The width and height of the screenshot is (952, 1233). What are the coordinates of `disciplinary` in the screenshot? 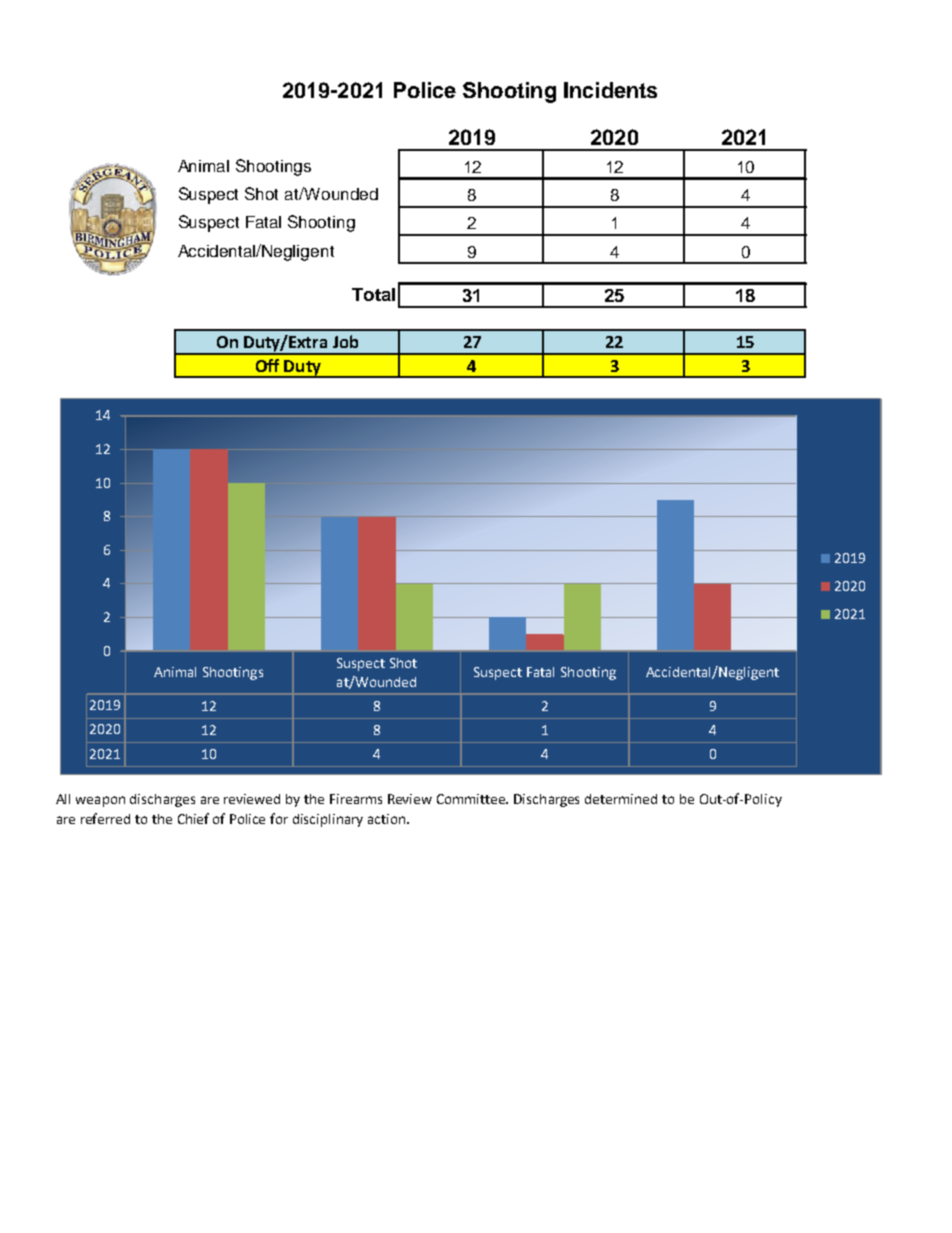 It's located at (328, 820).
